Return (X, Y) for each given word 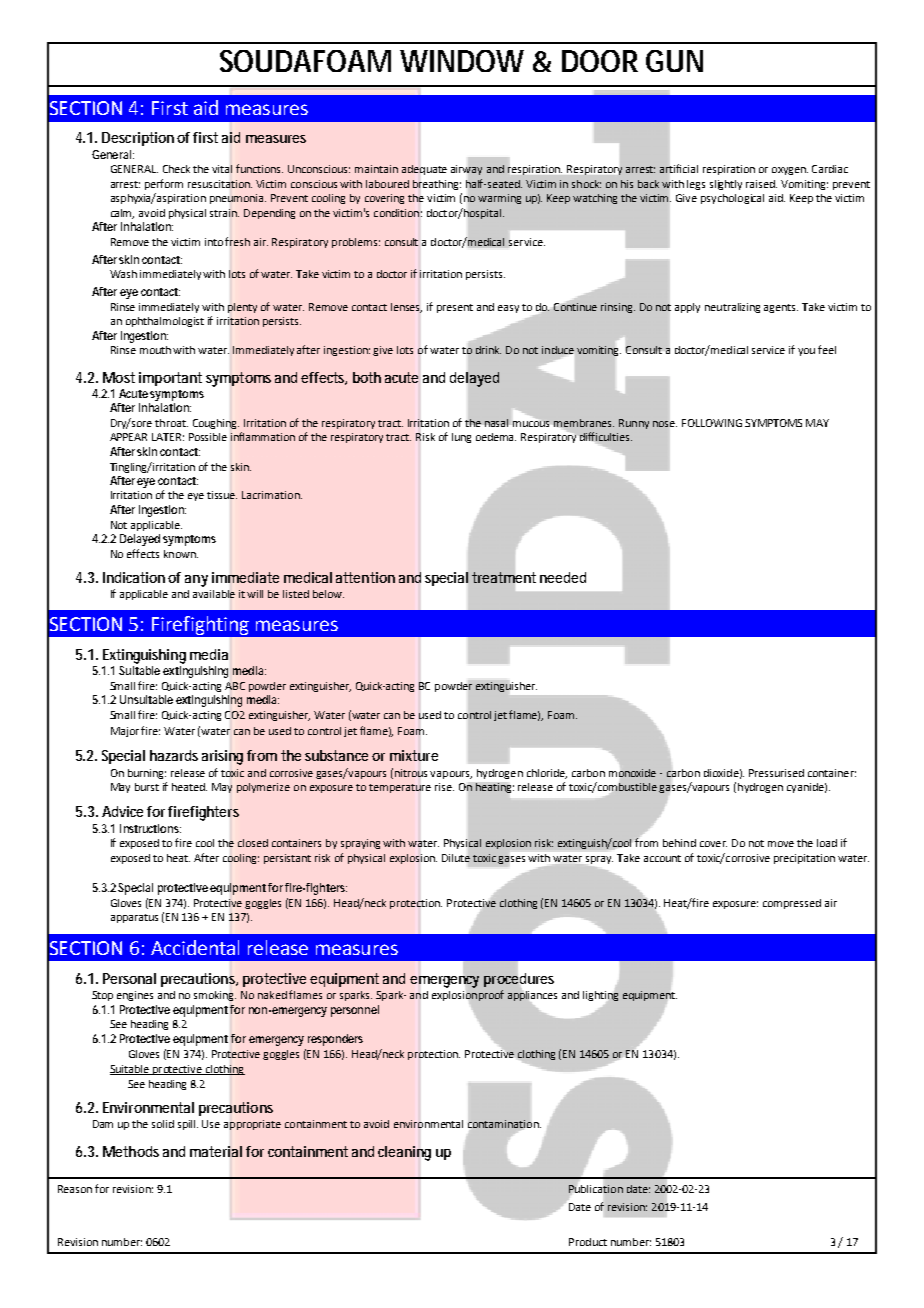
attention (365, 577)
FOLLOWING (712, 423)
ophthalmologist (165, 322)
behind (679, 843)
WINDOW (462, 61)
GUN (674, 61)
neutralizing (732, 308)
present (455, 308)
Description (138, 139)
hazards (174, 755)
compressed (792, 904)
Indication (134, 577)
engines (135, 996)
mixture (414, 755)
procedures (519, 980)
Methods (131, 1151)
